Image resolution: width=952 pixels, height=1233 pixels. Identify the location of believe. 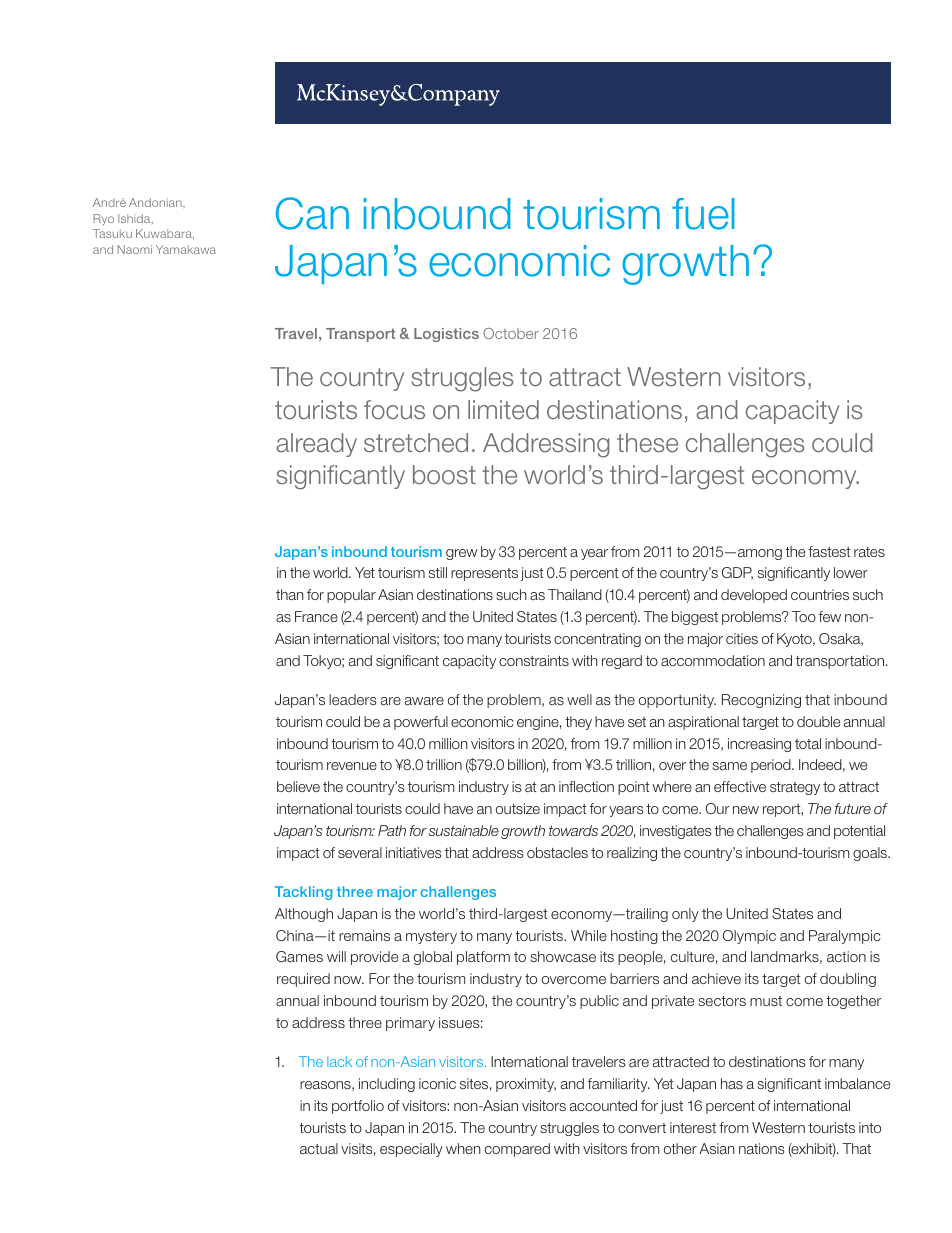
(298, 786).
